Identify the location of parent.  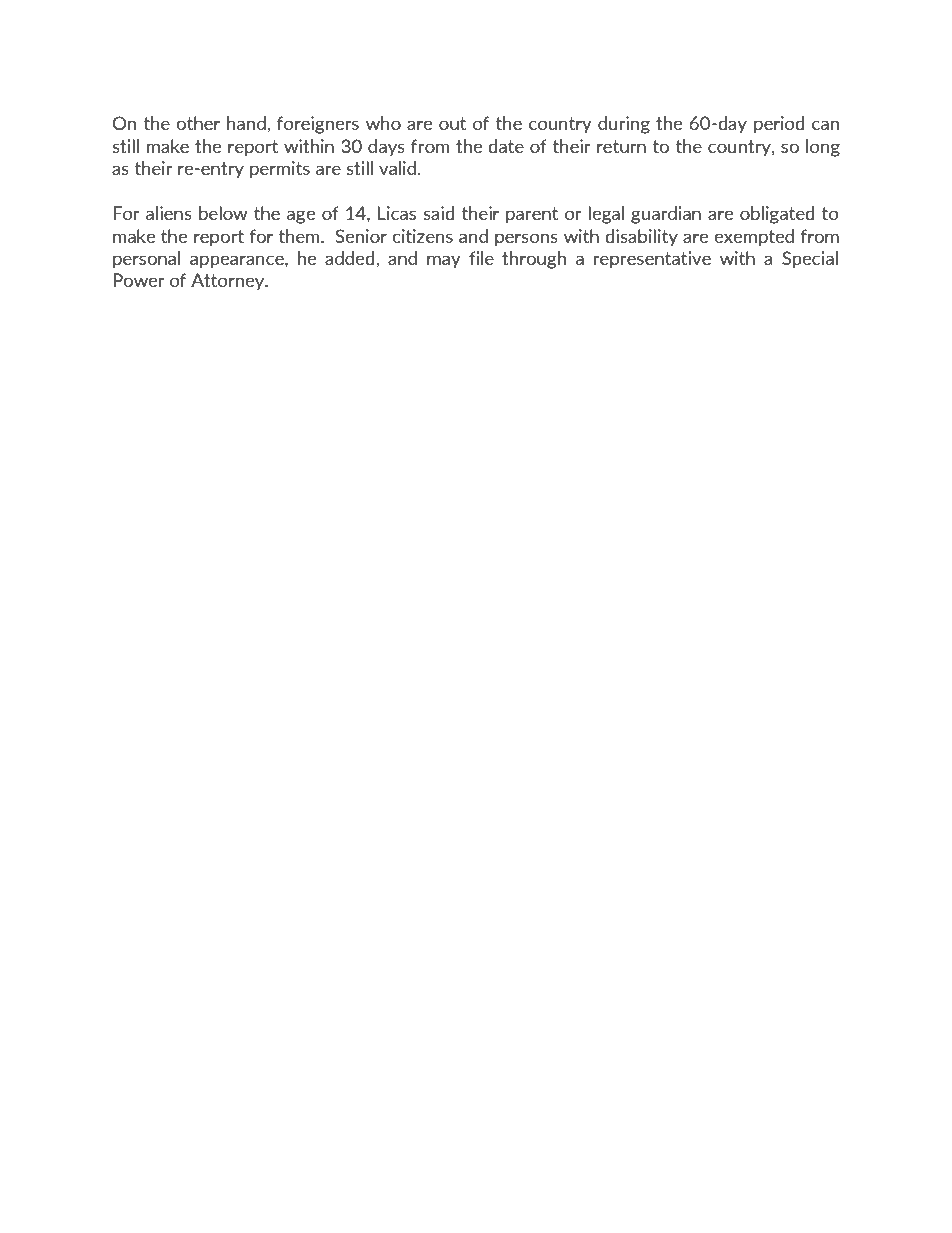
(532, 215).
